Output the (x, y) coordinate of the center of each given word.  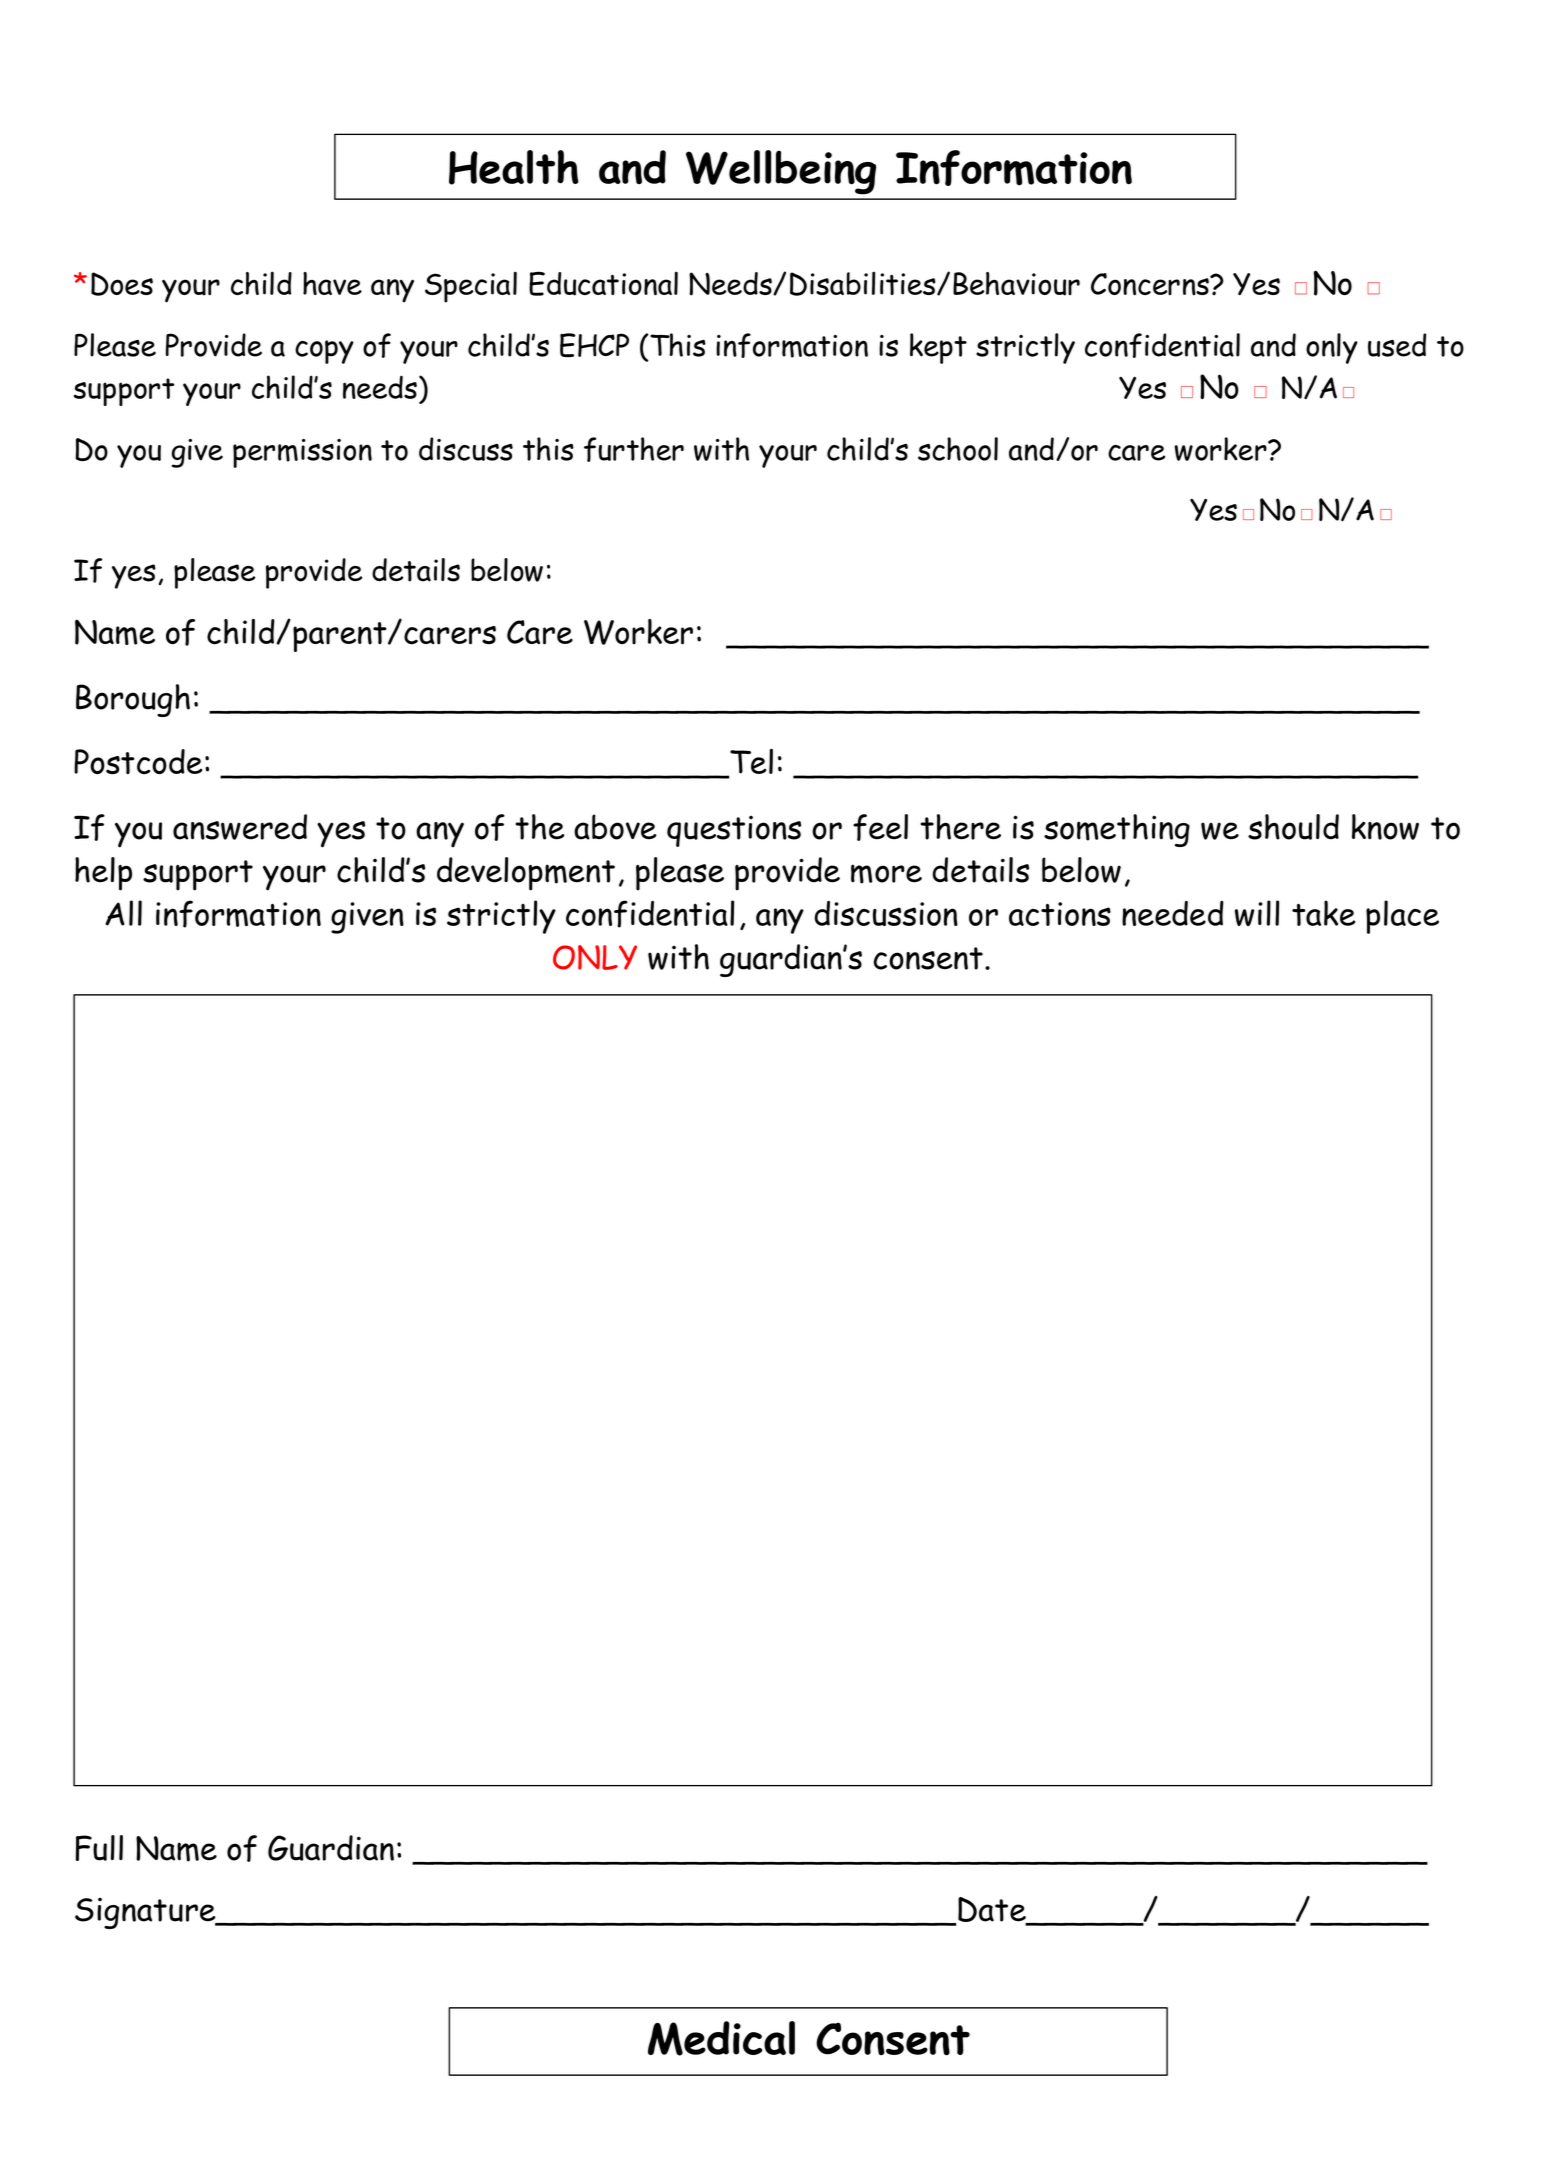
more (886, 874)
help (103, 874)
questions (734, 831)
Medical (721, 2038)
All (123, 913)
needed (1173, 913)
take (1323, 913)
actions (1060, 914)
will (1257, 913)
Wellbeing (781, 172)
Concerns (1151, 284)
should (1293, 827)
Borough (133, 700)
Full (99, 1848)
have (332, 283)
